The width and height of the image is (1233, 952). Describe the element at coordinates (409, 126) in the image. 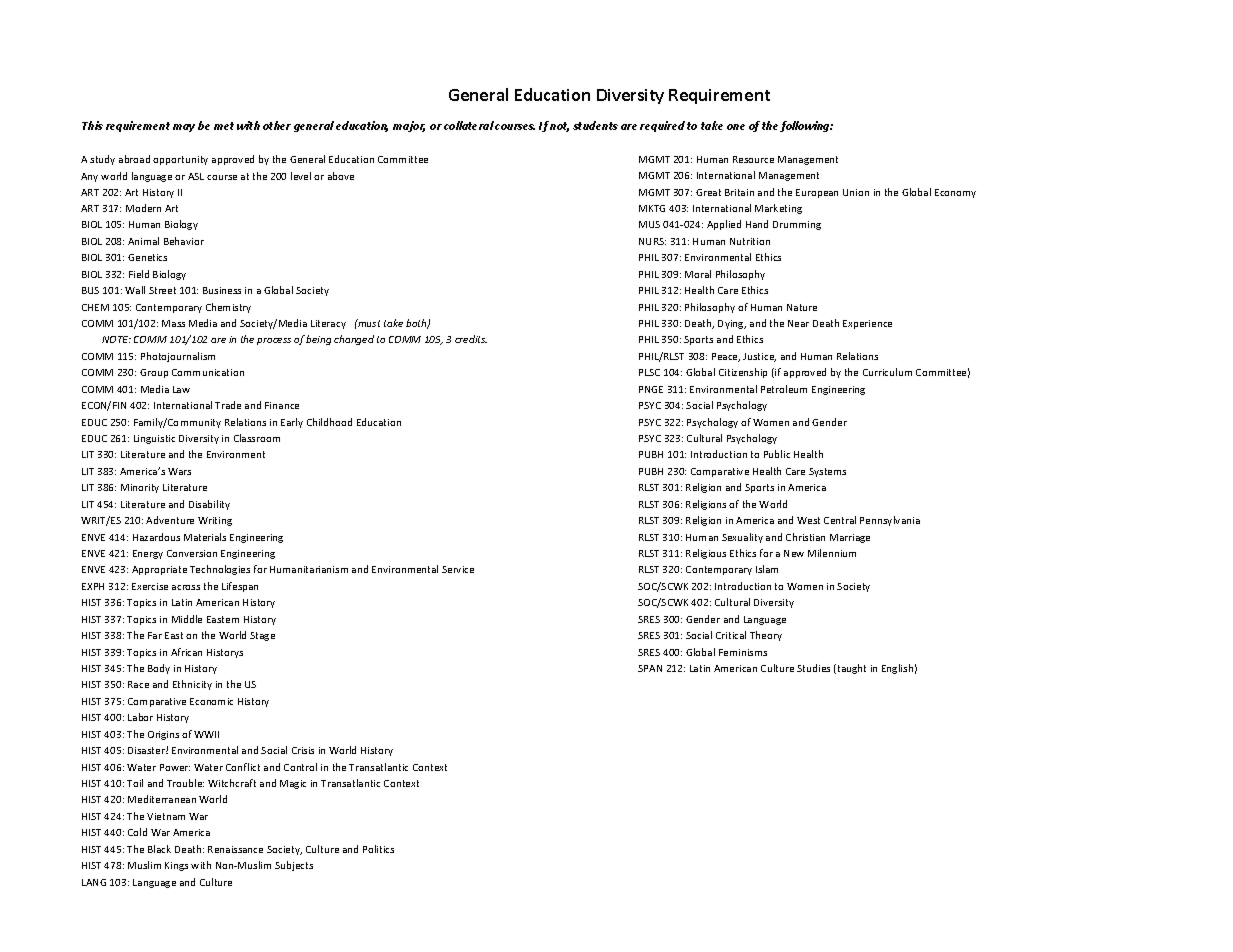

I see `major` at that location.
